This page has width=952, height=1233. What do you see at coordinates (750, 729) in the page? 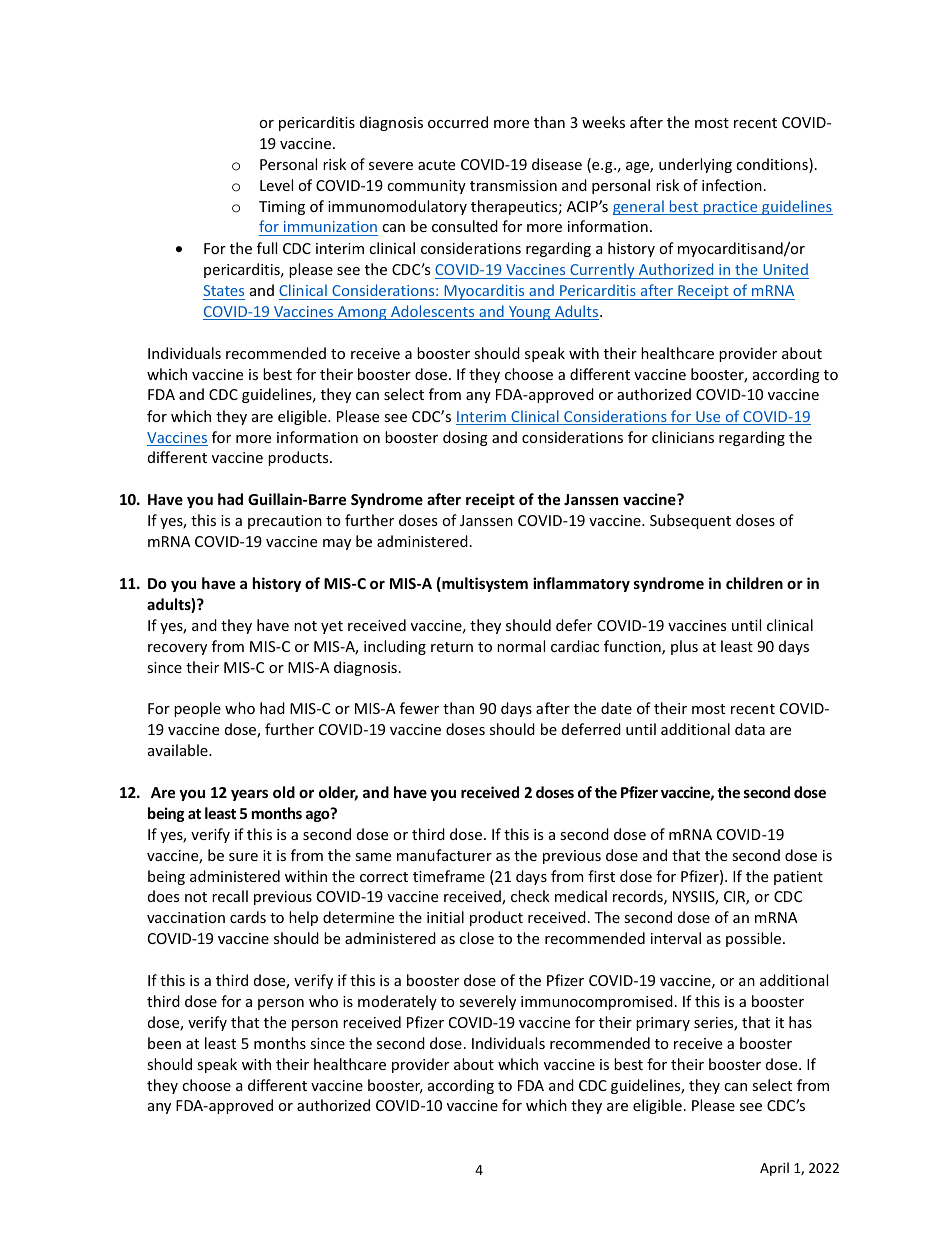
I see `data` at bounding box center [750, 729].
